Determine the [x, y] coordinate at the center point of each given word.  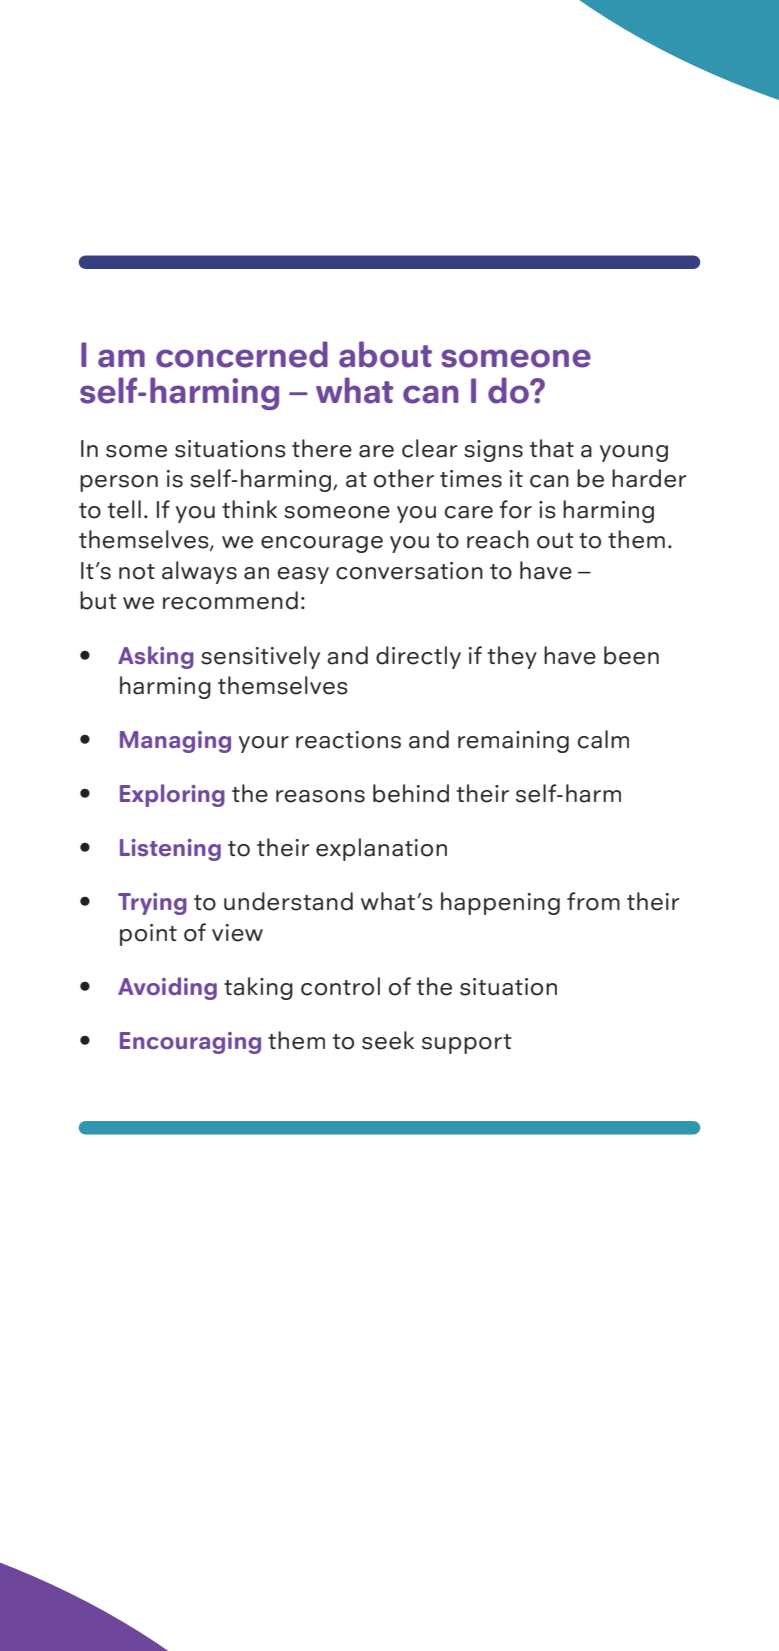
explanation [381, 849]
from [593, 901]
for [515, 509]
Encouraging [190, 1043]
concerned [242, 354]
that [552, 448]
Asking [156, 657]
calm [603, 739]
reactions [348, 740]
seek [388, 1040]
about [385, 354]
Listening [170, 850]
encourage [322, 544]
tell [124, 509]
